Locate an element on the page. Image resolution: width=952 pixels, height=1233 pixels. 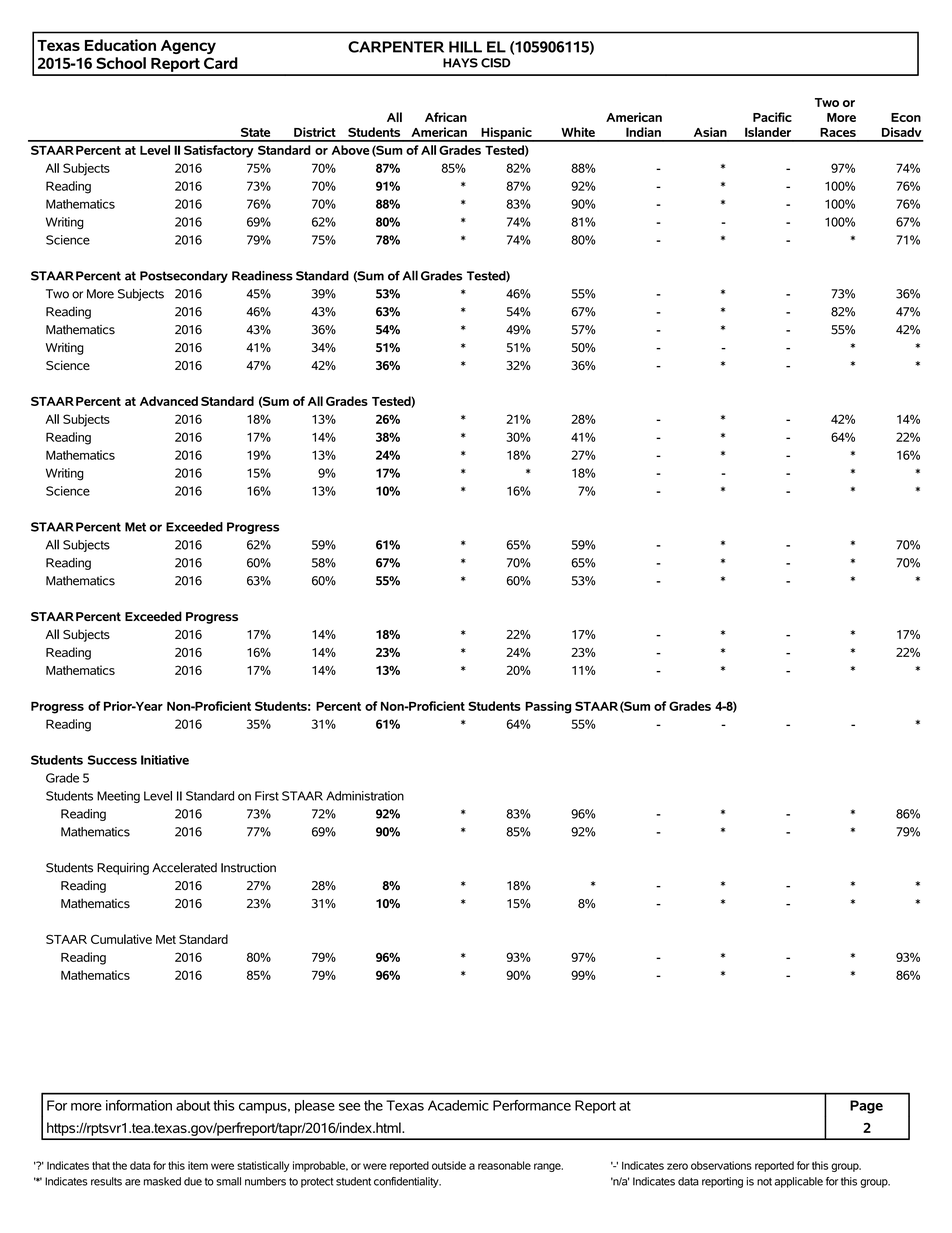
item is located at coordinates (198, 1165).
